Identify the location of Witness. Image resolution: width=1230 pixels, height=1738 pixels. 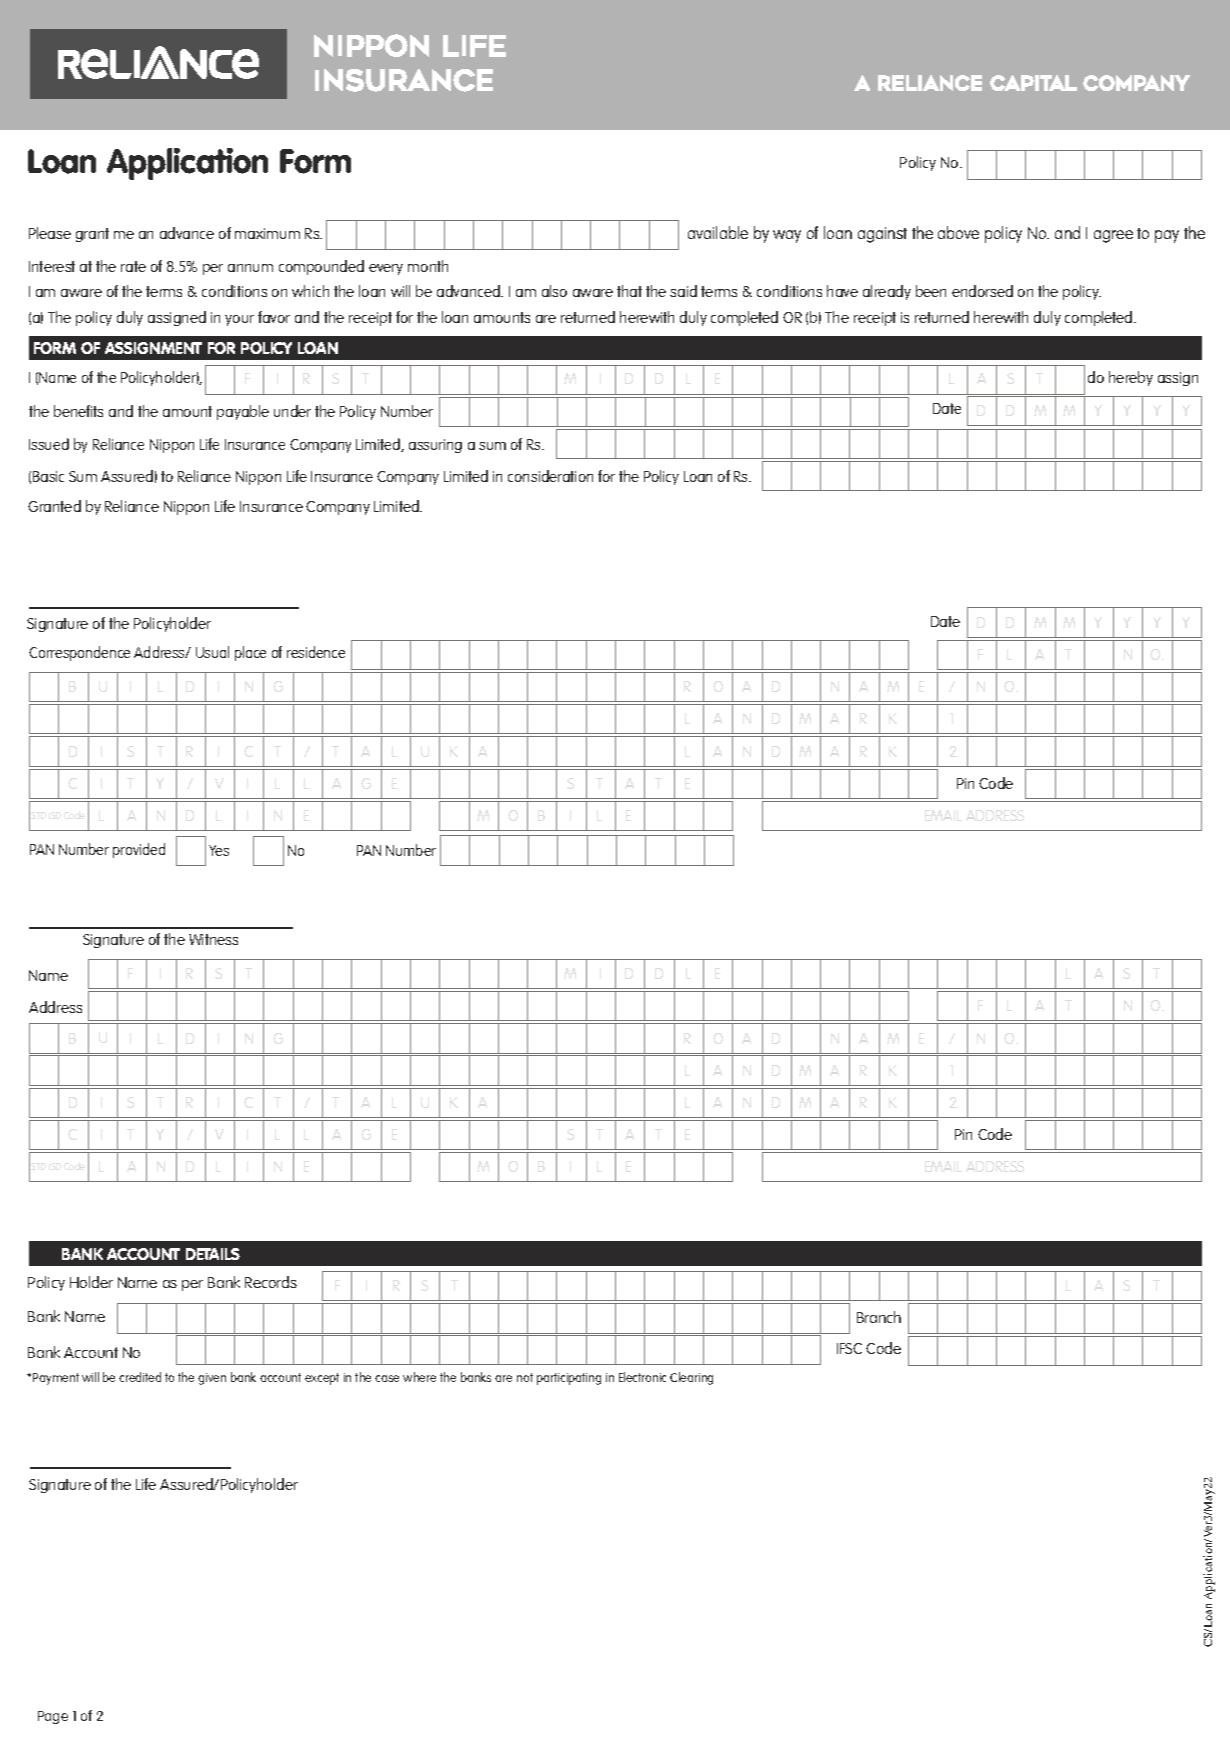
(213, 939).
